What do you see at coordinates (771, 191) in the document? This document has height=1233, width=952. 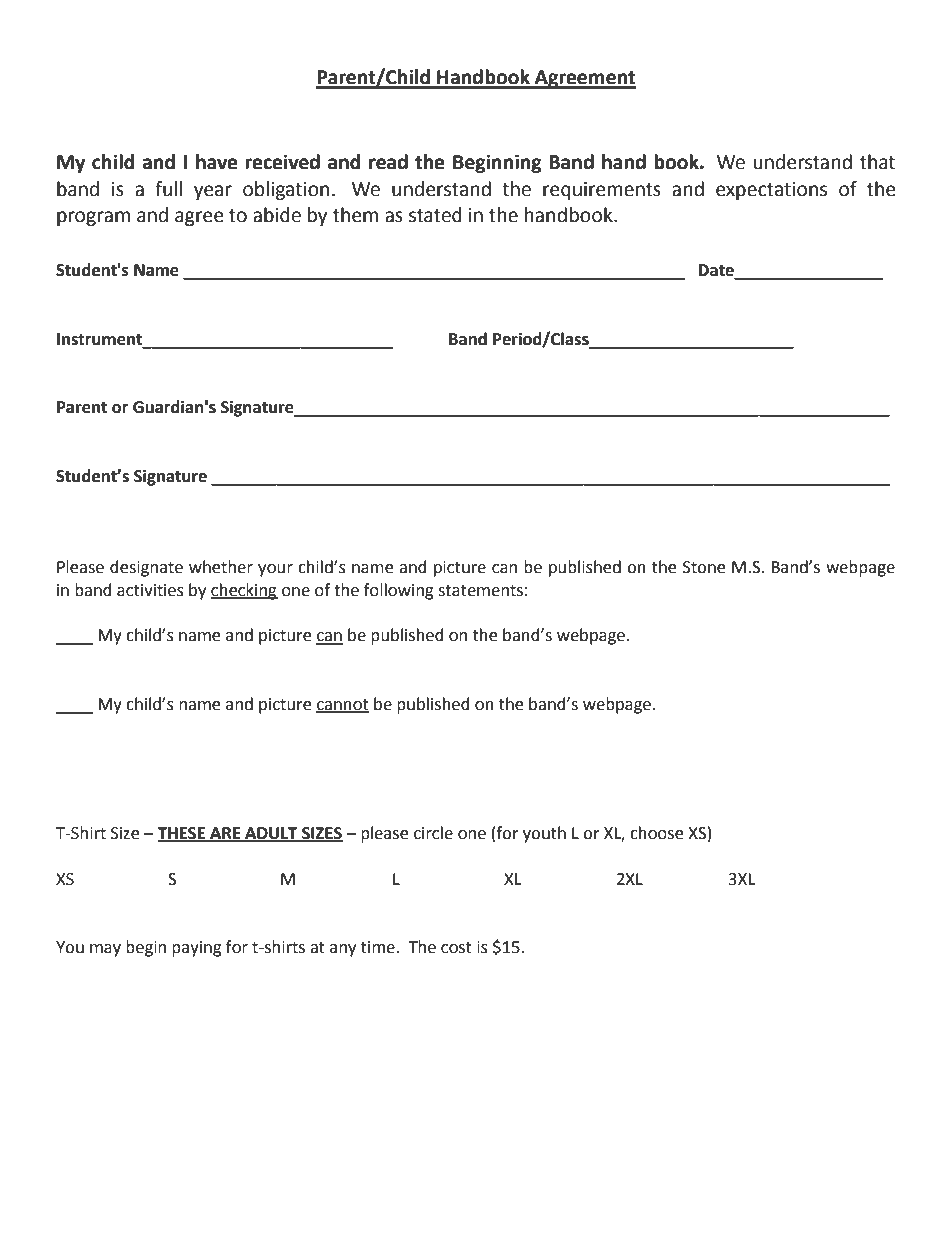 I see `expectations` at bounding box center [771, 191].
